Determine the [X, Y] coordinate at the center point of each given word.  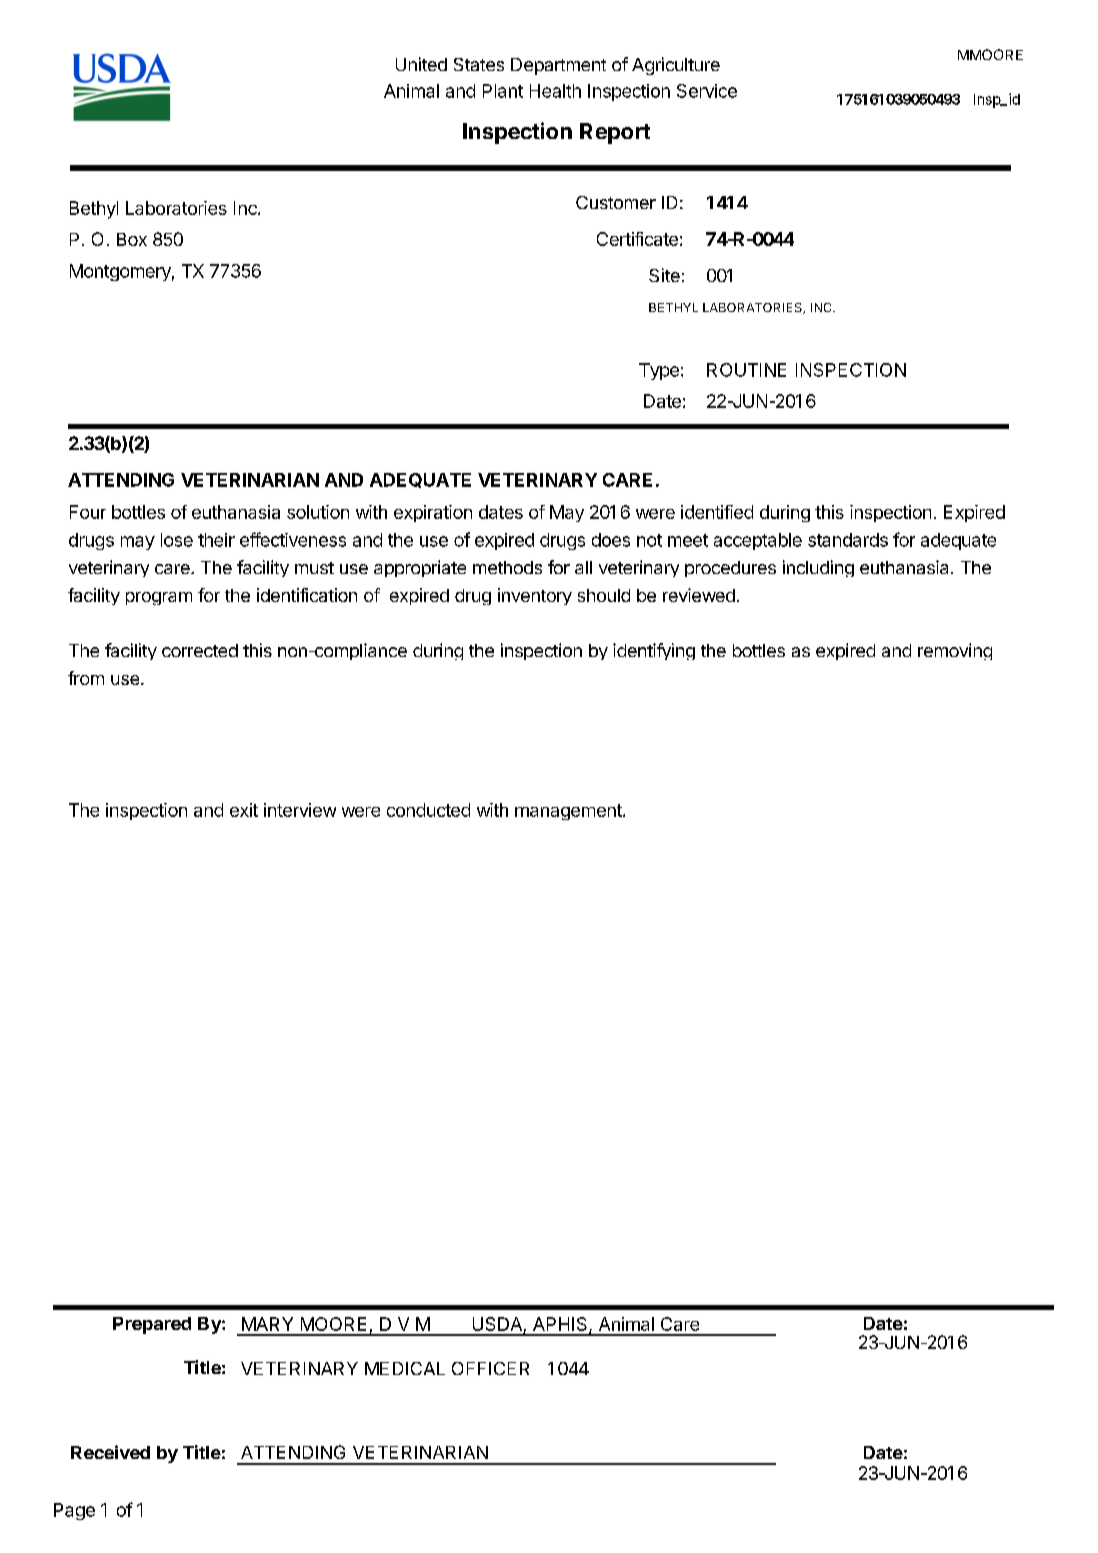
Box [132, 239]
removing [955, 651]
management [569, 812]
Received [110, 1452]
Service [707, 91]
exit [244, 810]
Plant [503, 91]
